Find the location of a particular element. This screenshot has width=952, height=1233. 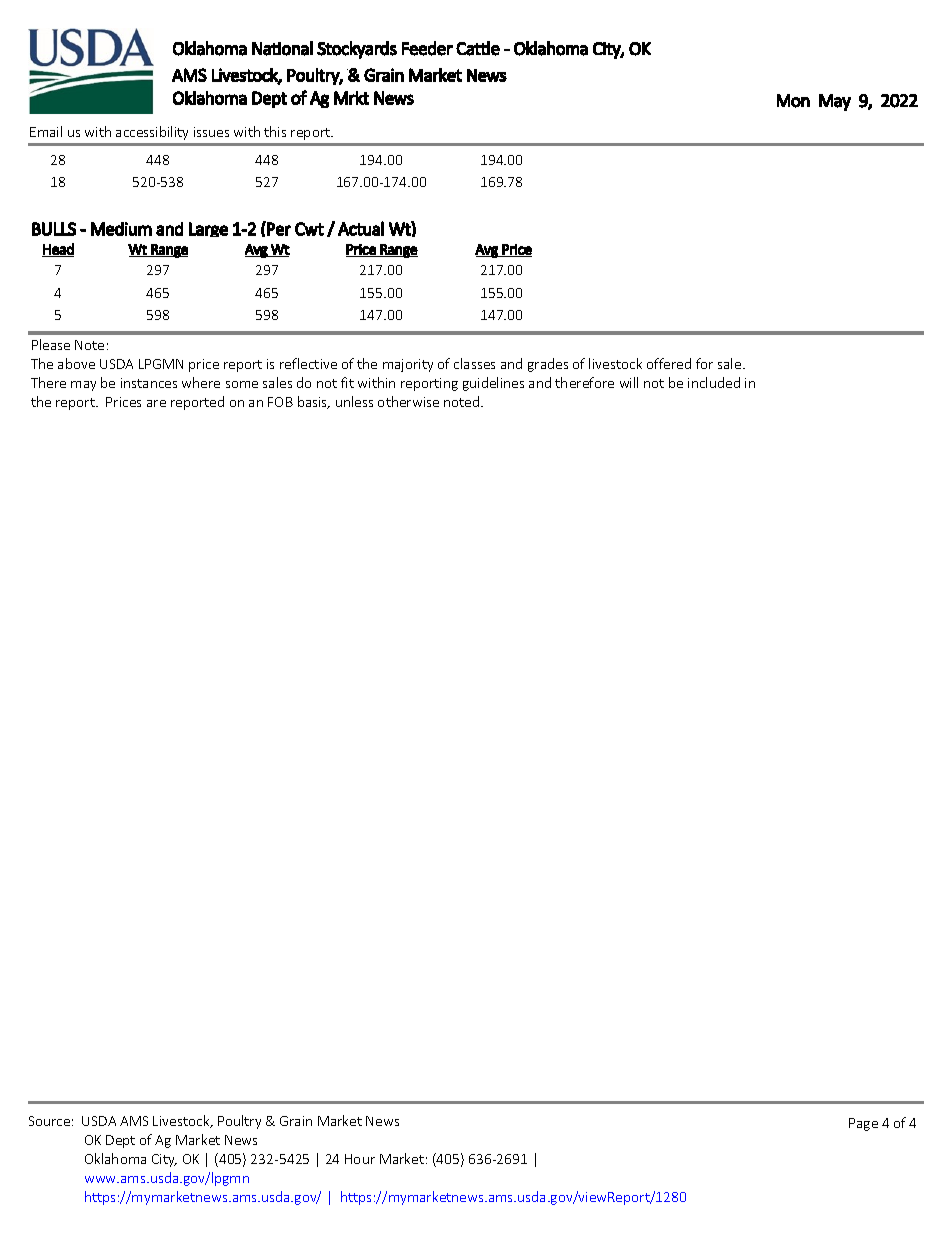

classes is located at coordinates (474, 363).
